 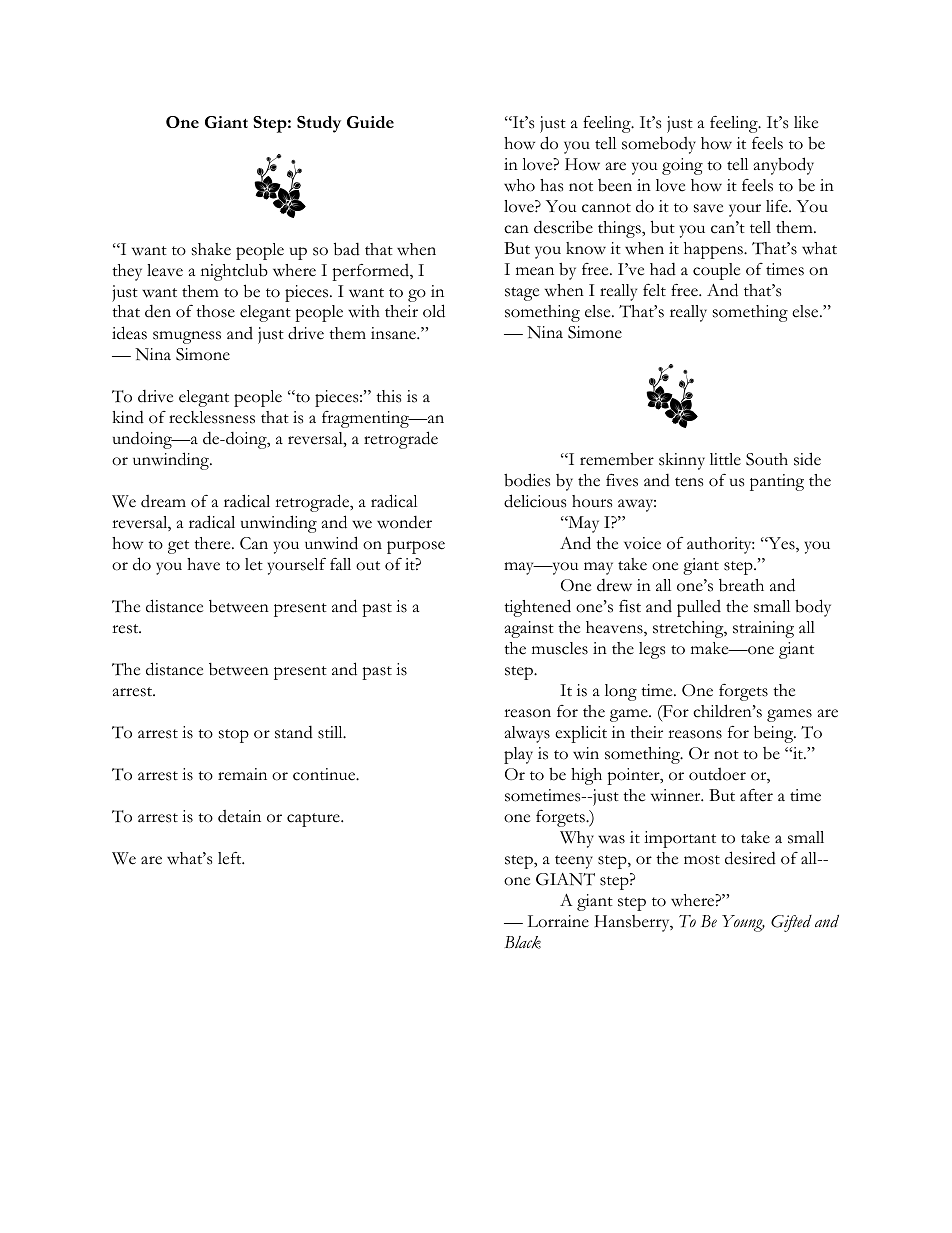 I want to click on old, so click(x=434, y=311).
